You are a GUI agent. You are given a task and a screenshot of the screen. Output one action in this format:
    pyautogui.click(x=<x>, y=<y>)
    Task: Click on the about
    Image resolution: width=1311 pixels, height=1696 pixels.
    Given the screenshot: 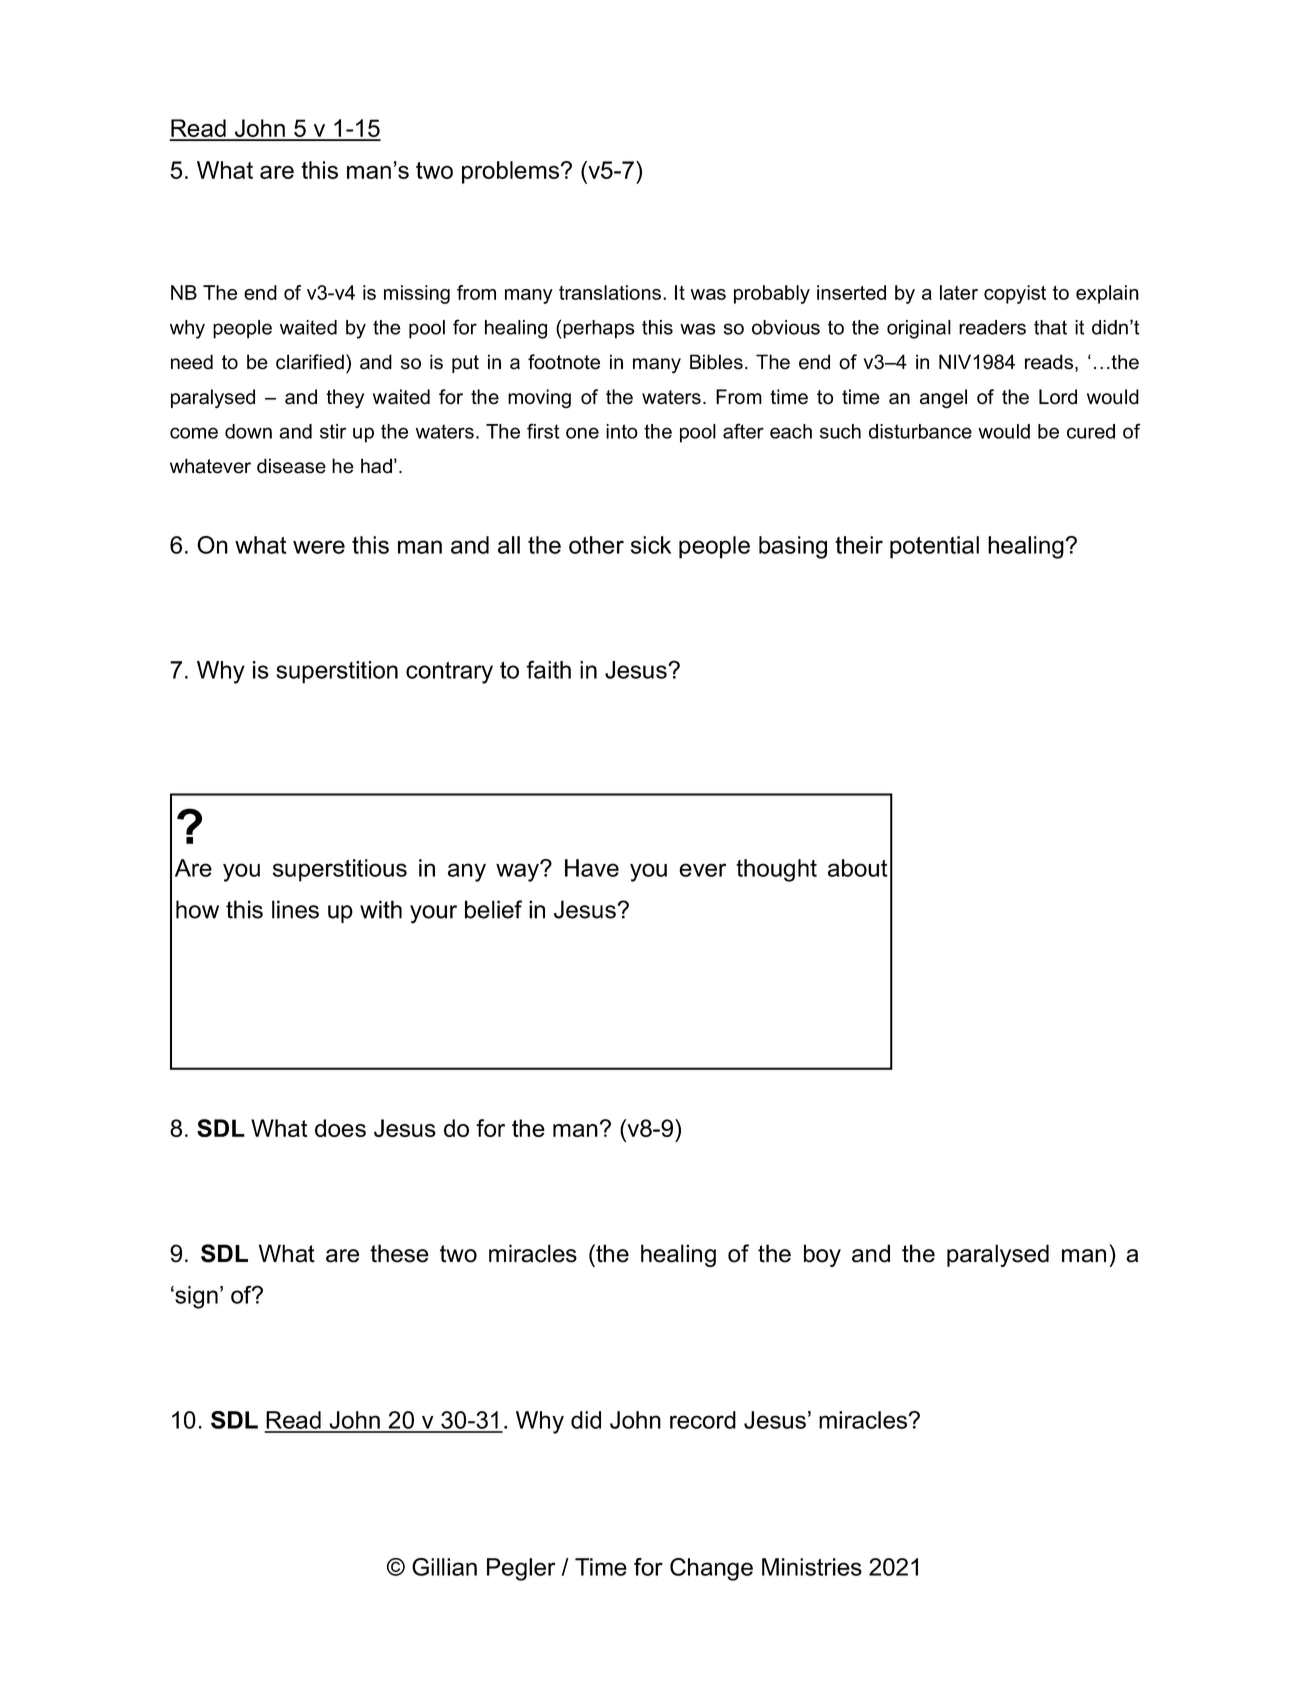 What is the action you would take?
    pyautogui.click(x=857, y=868)
